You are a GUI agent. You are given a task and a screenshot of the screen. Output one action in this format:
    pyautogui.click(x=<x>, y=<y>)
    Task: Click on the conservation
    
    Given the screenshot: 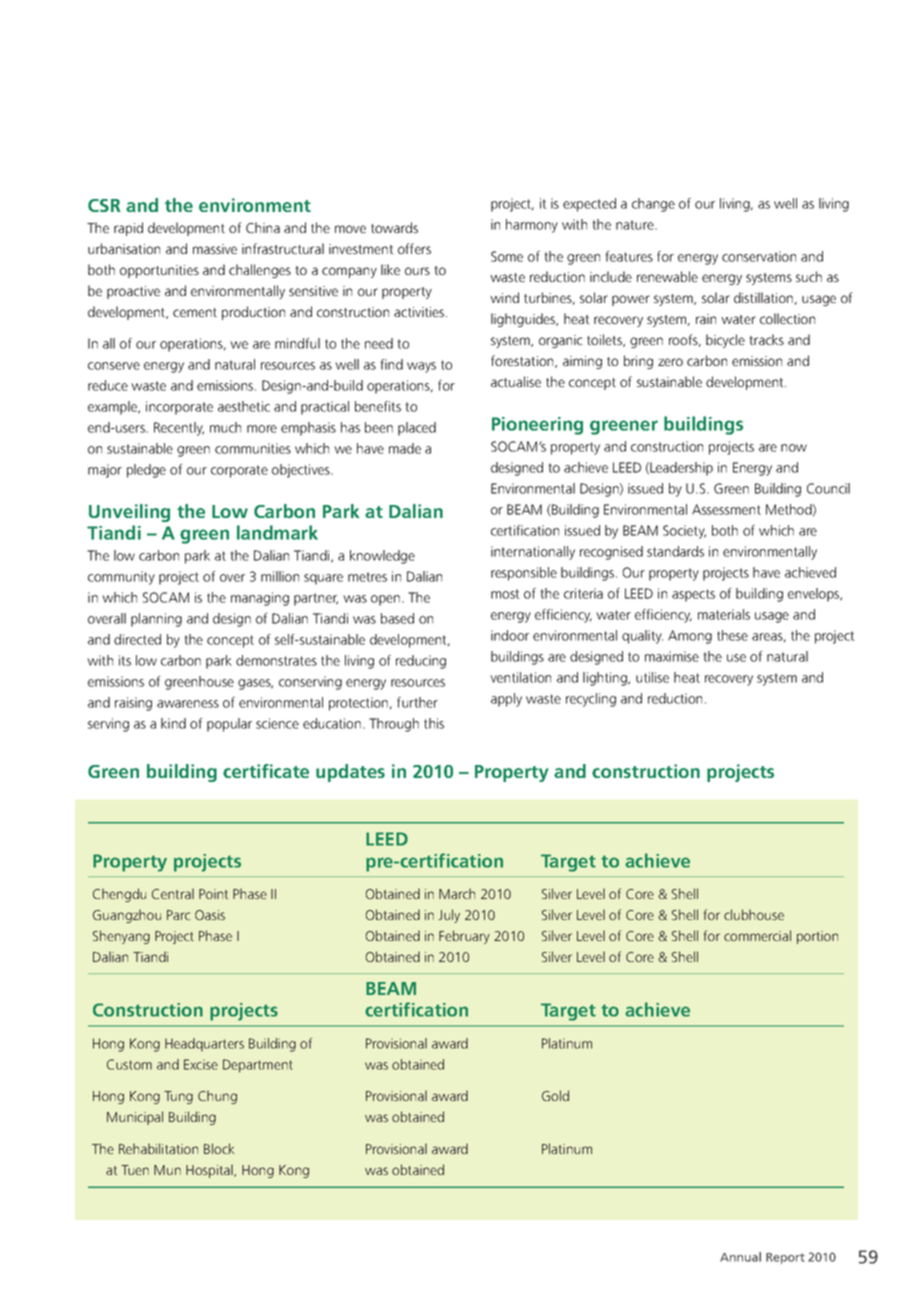 What is the action you would take?
    pyautogui.click(x=759, y=256)
